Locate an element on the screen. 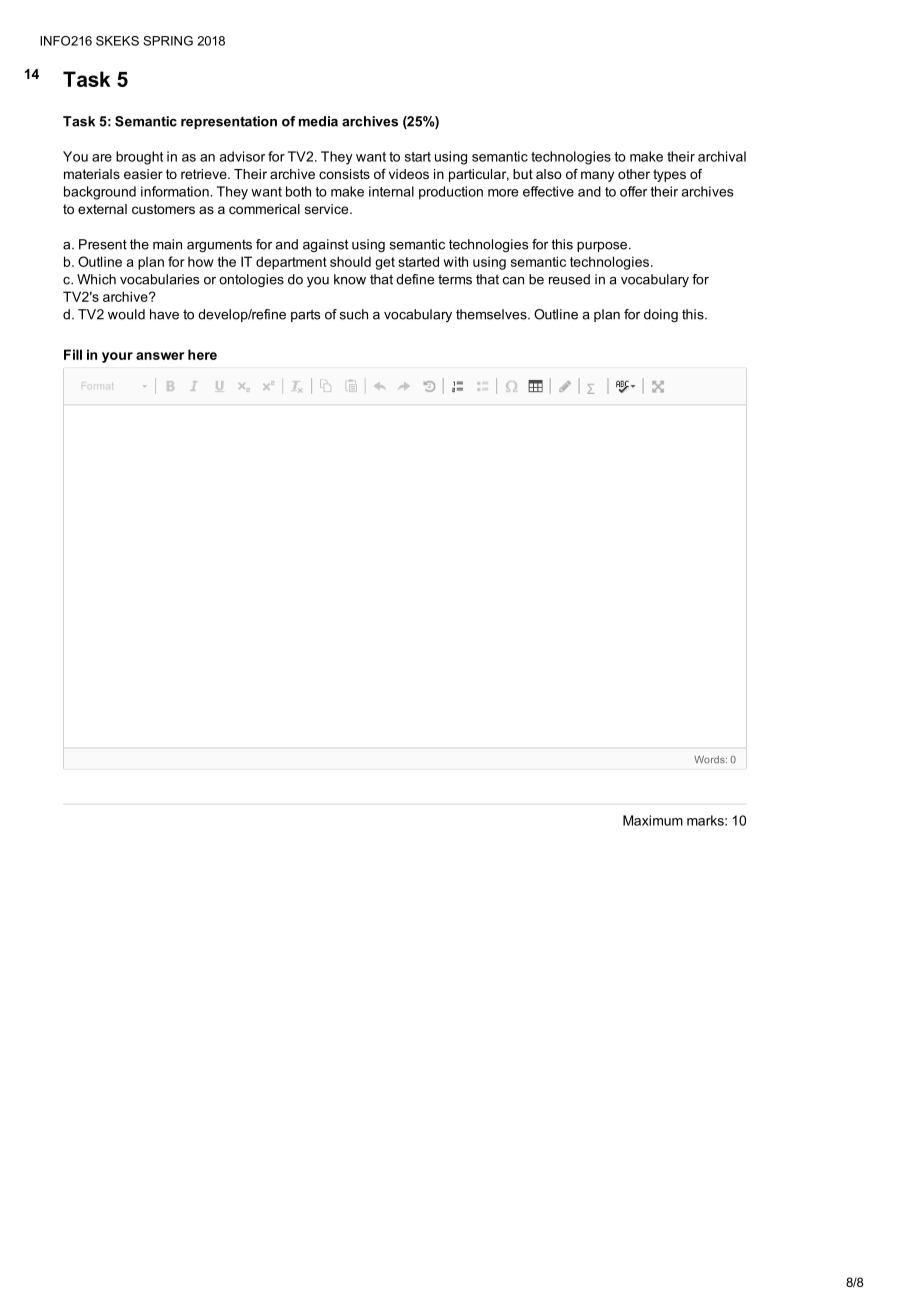 Image resolution: width=903 pixels, height=1316 pixels. doing is located at coordinates (661, 315).
